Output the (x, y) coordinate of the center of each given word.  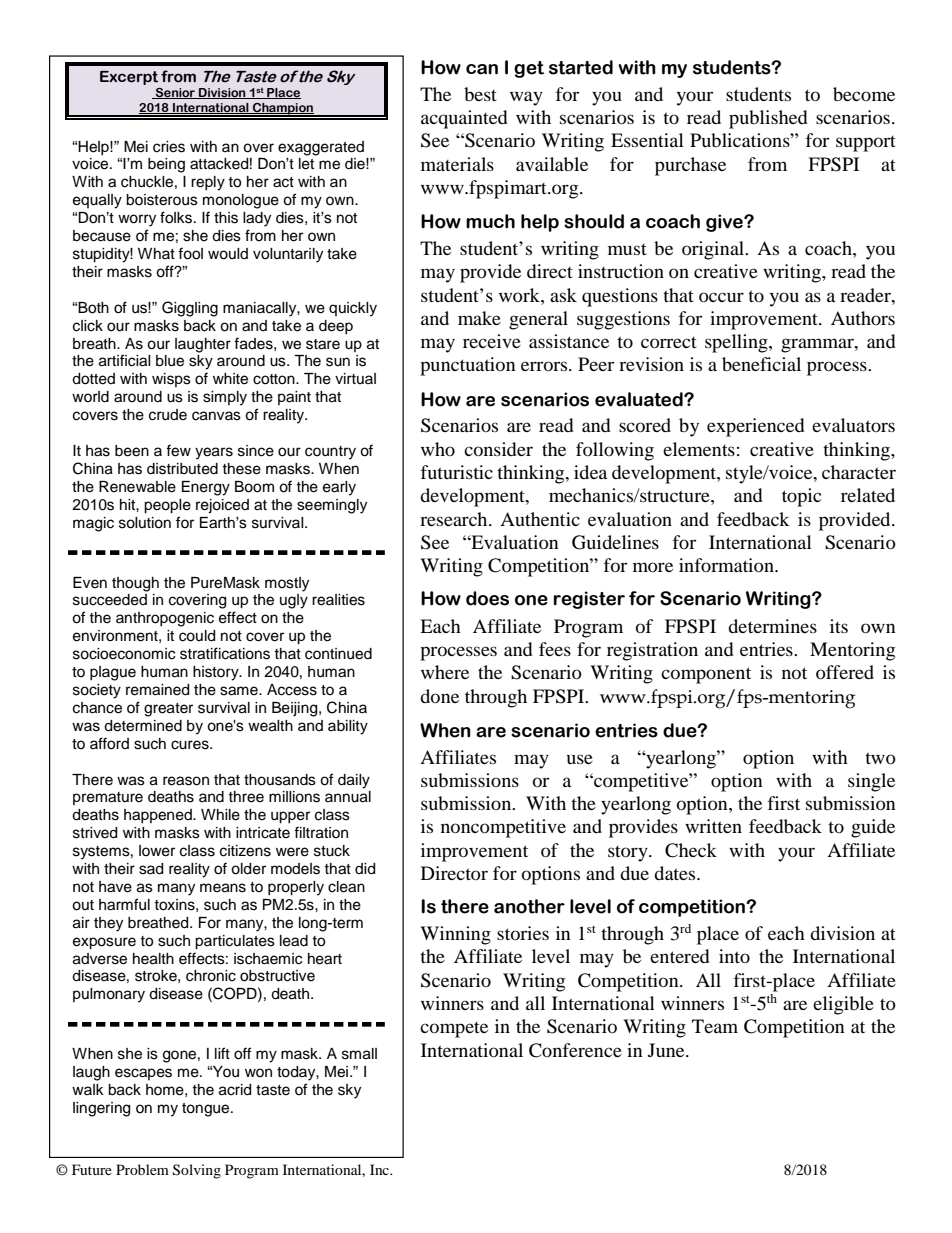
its (839, 626)
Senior (176, 93)
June (667, 1050)
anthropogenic (165, 619)
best (480, 94)
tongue (207, 1110)
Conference (575, 1050)
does (487, 598)
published (768, 119)
